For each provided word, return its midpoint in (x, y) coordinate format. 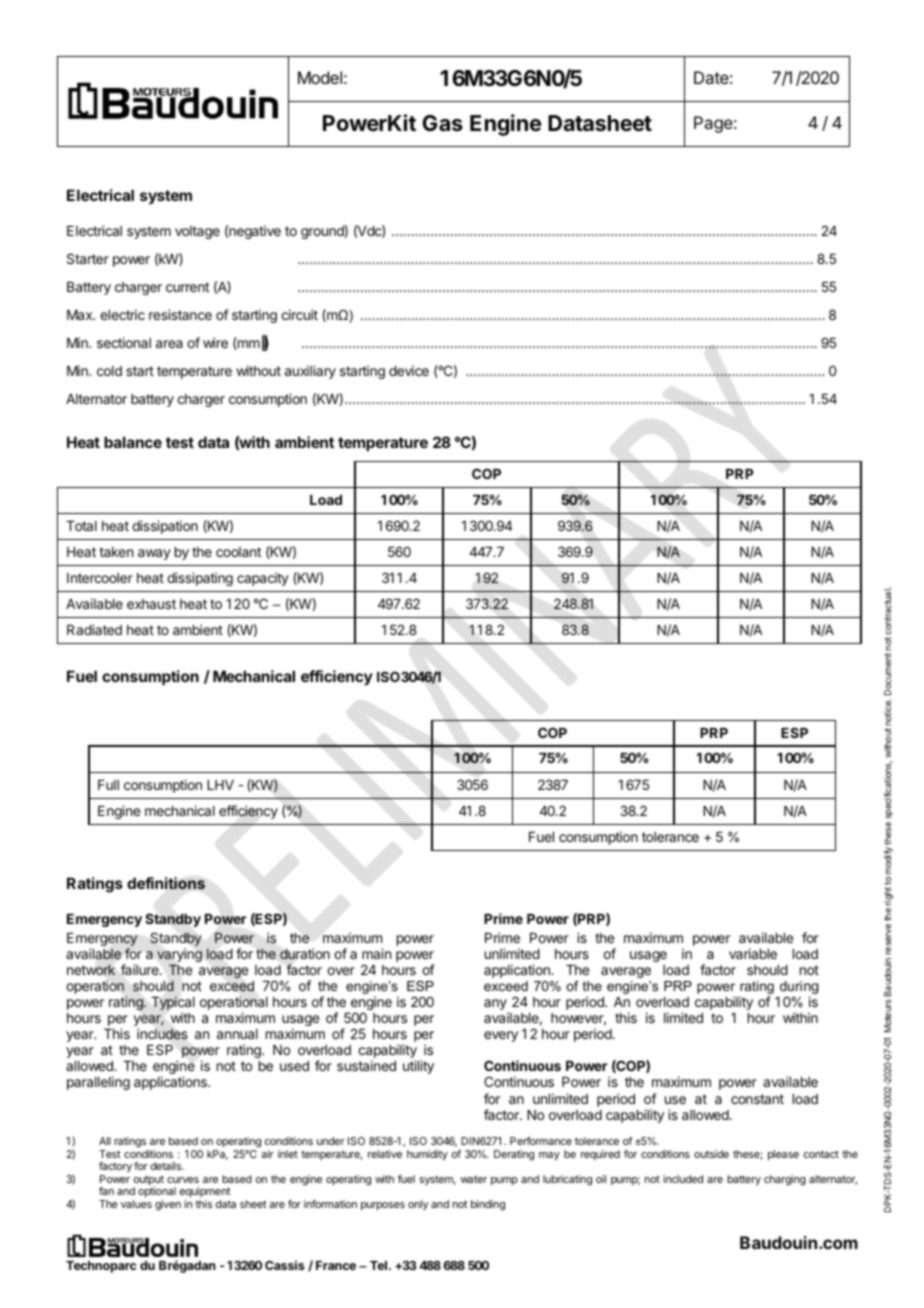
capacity (263, 579)
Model (320, 77)
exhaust (151, 604)
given (168, 1205)
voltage (197, 232)
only (418, 1205)
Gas (442, 123)
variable (753, 953)
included (683, 1179)
